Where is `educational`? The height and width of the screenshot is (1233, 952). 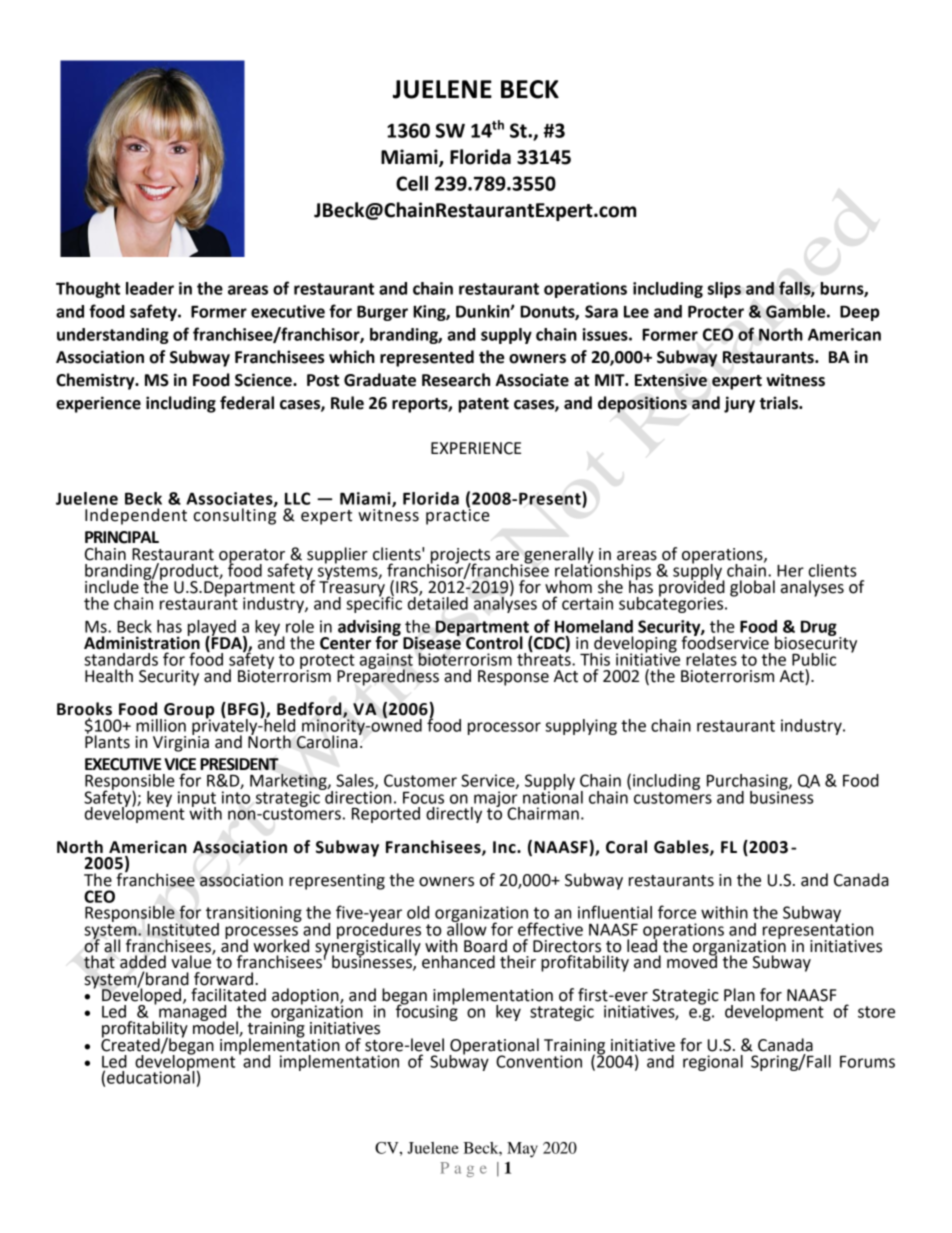
educational is located at coordinates (151, 1076).
